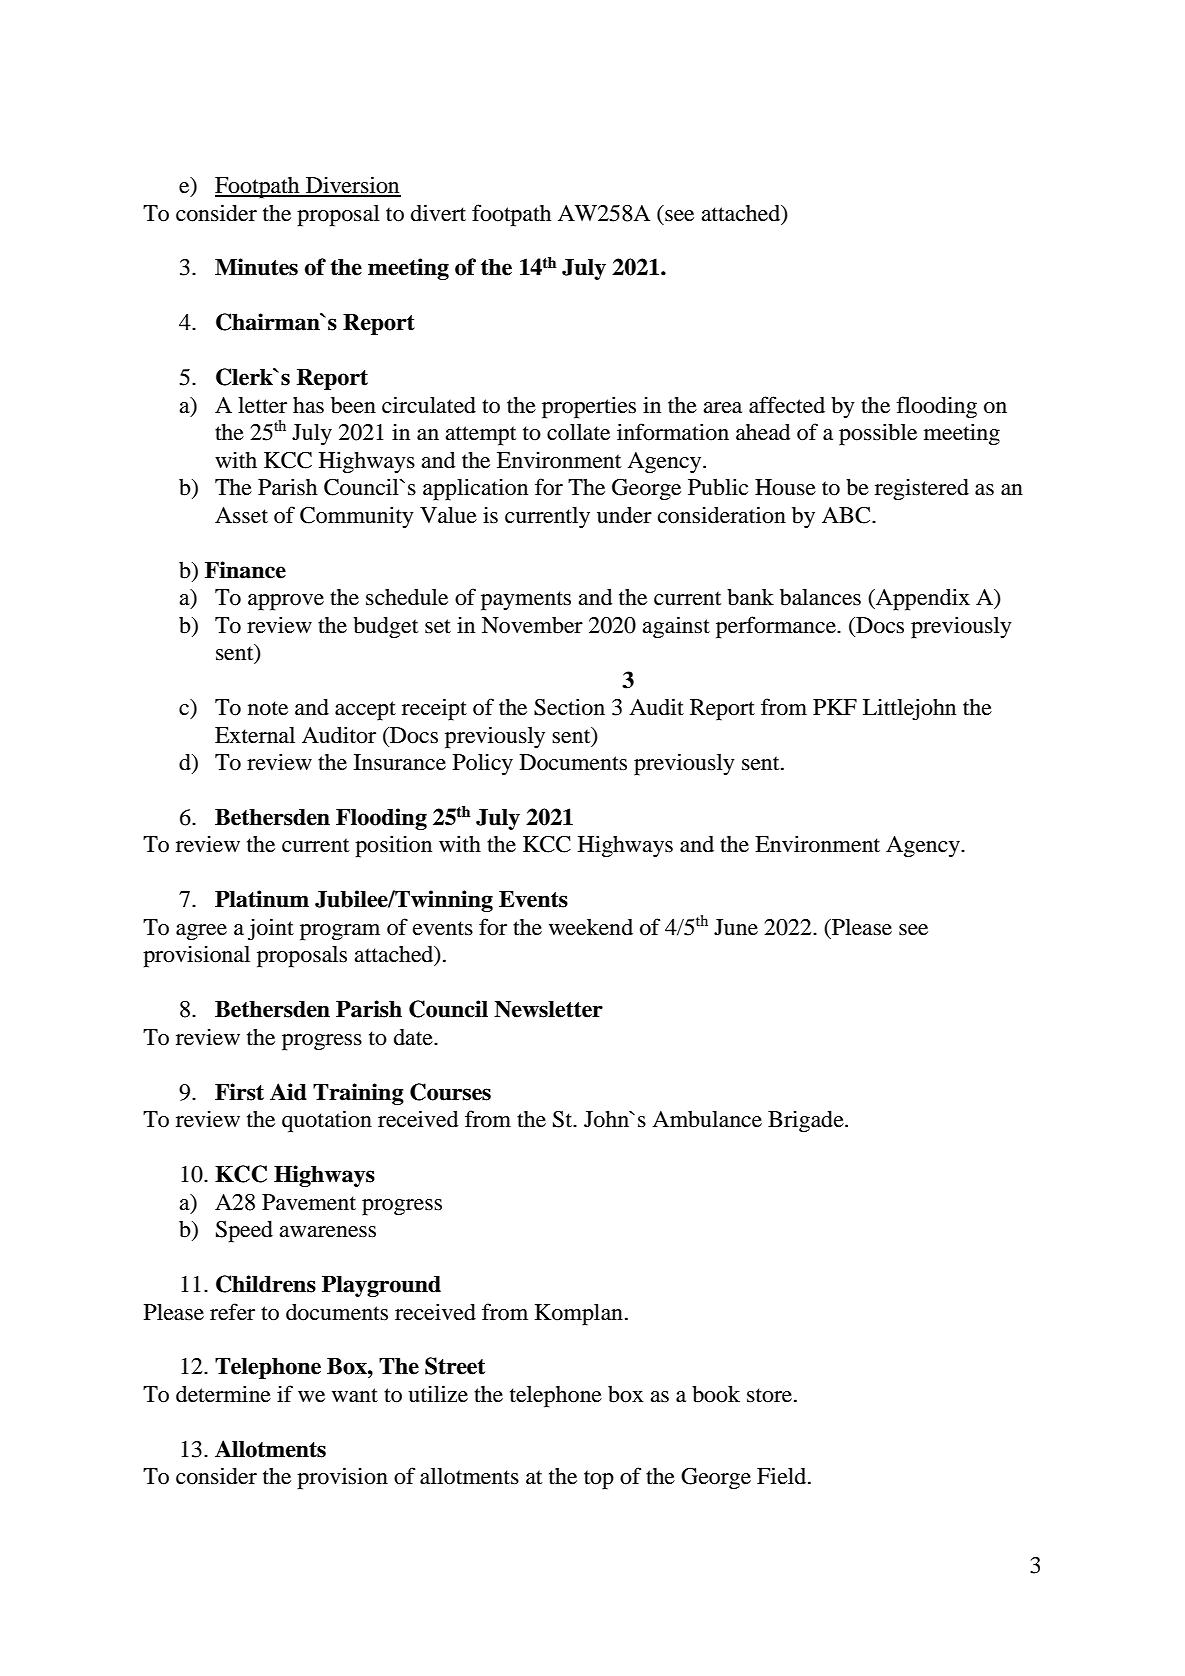  Describe the element at coordinates (736, 927) in the screenshot. I see `June` at that location.
